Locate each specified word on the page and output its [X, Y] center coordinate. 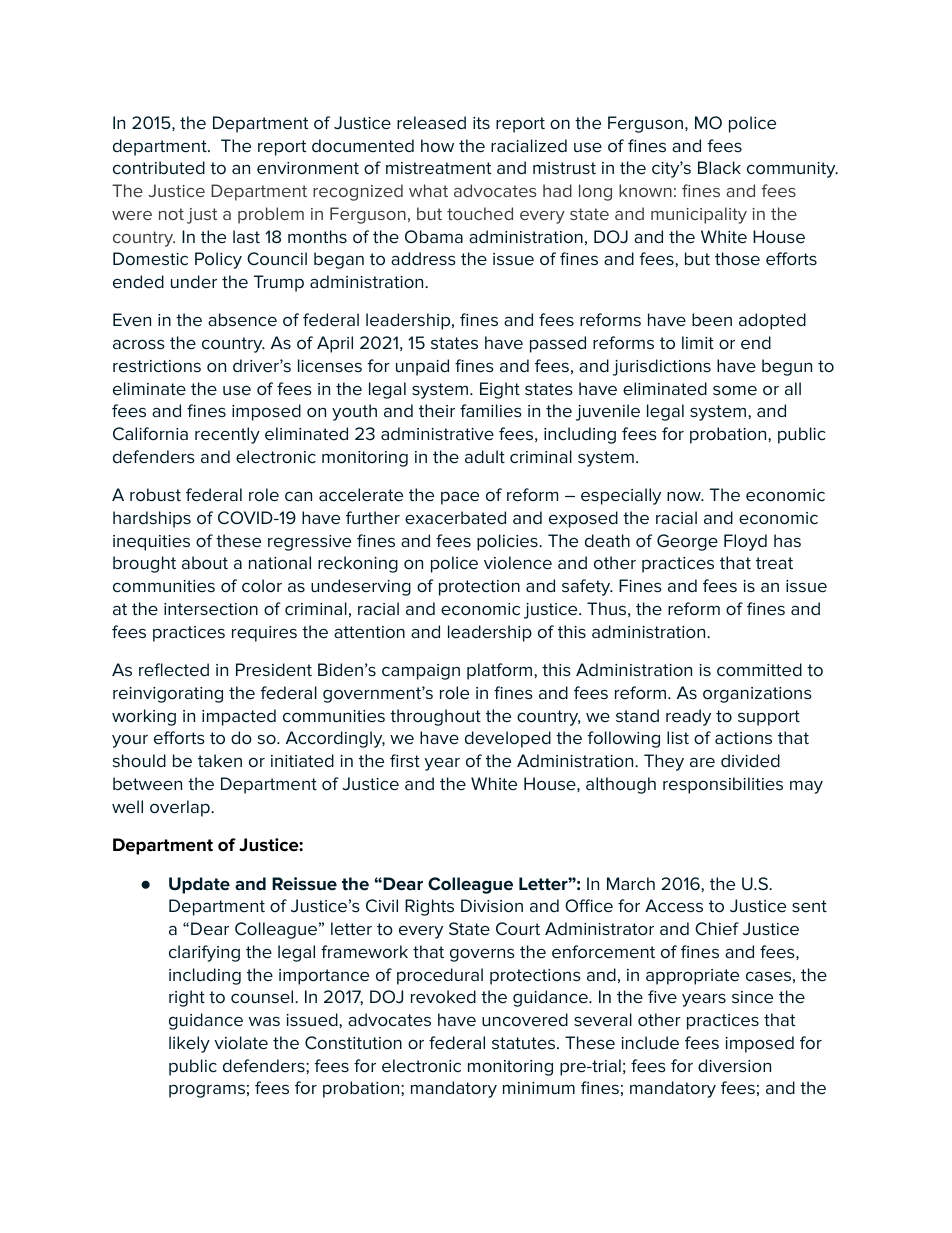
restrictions [157, 366]
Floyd [745, 542]
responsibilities [723, 785]
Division [492, 906]
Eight [500, 390]
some [735, 390]
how [437, 146]
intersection [211, 609]
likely [189, 1044]
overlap [181, 808]
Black [719, 168]
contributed [159, 168]
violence [518, 563]
